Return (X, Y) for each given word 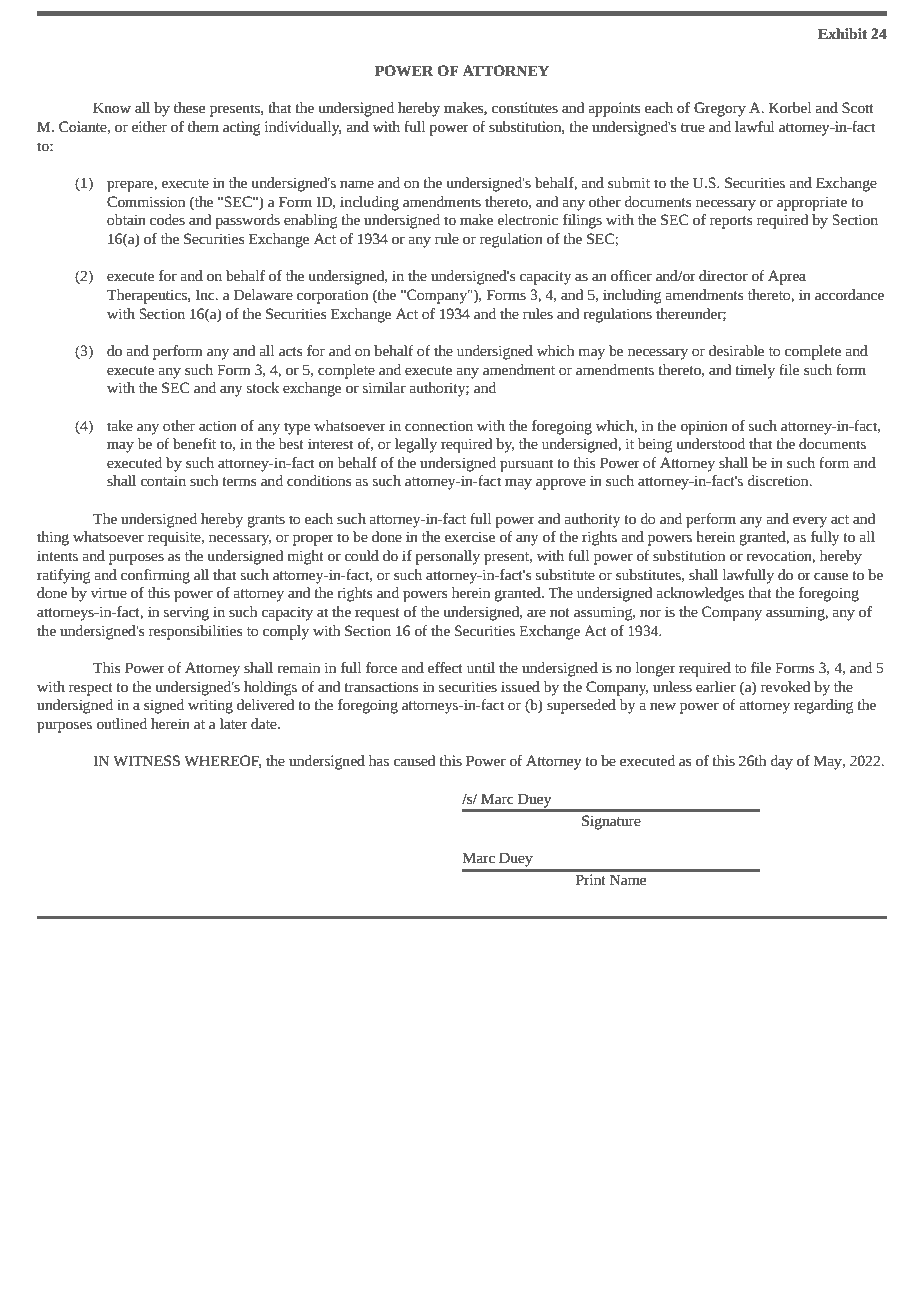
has (379, 761)
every (810, 522)
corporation (332, 296)
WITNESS (146, 761)
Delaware (263, 295)
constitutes (525, 108)
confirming (155, 576)
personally (448, 557)
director (723, 276)
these (189, 108)
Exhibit (842, 34)
